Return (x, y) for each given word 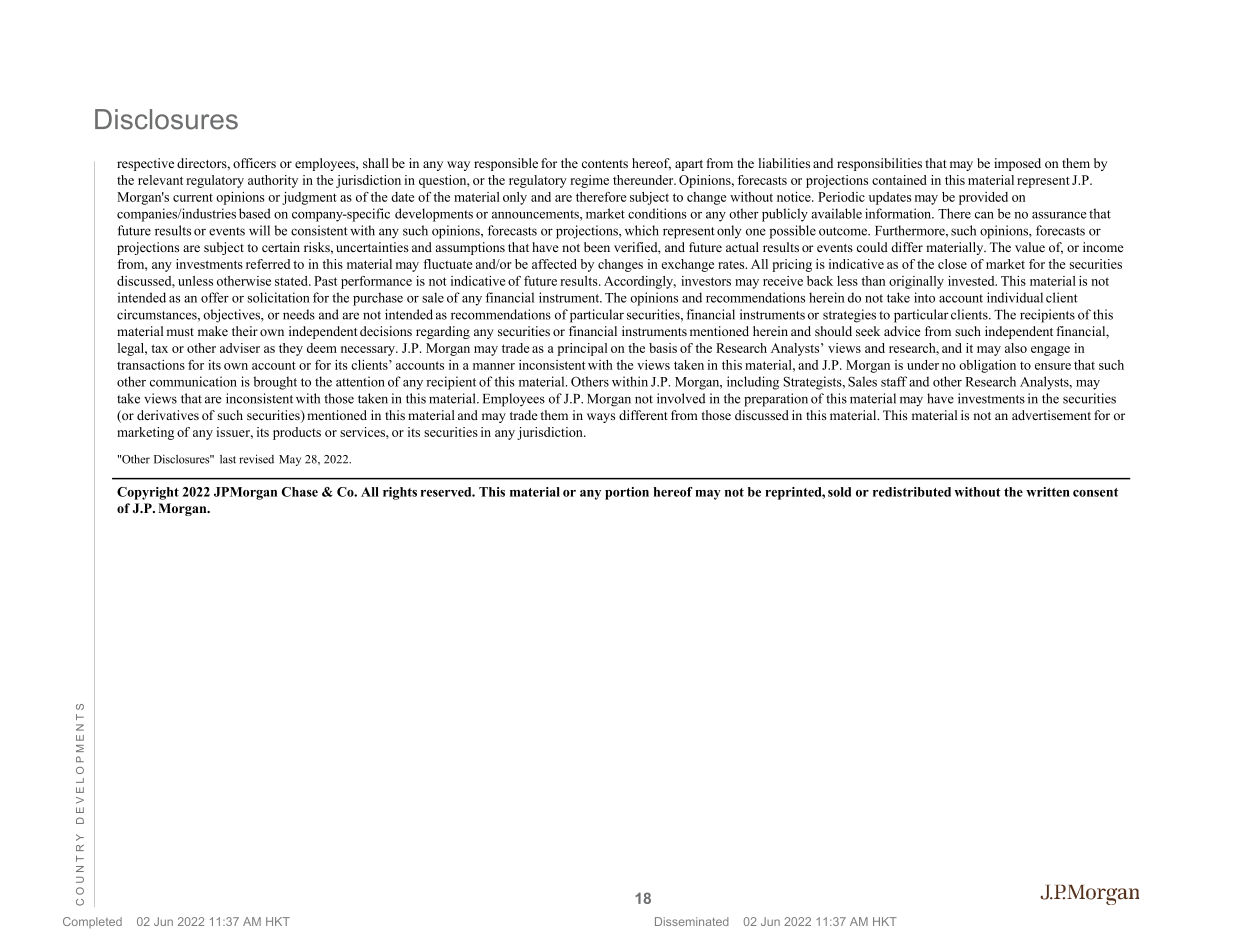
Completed (92, 922)
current (193, 198)
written (1048, 492)
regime (589, 181)
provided (983, 198)
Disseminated (692, 921)
